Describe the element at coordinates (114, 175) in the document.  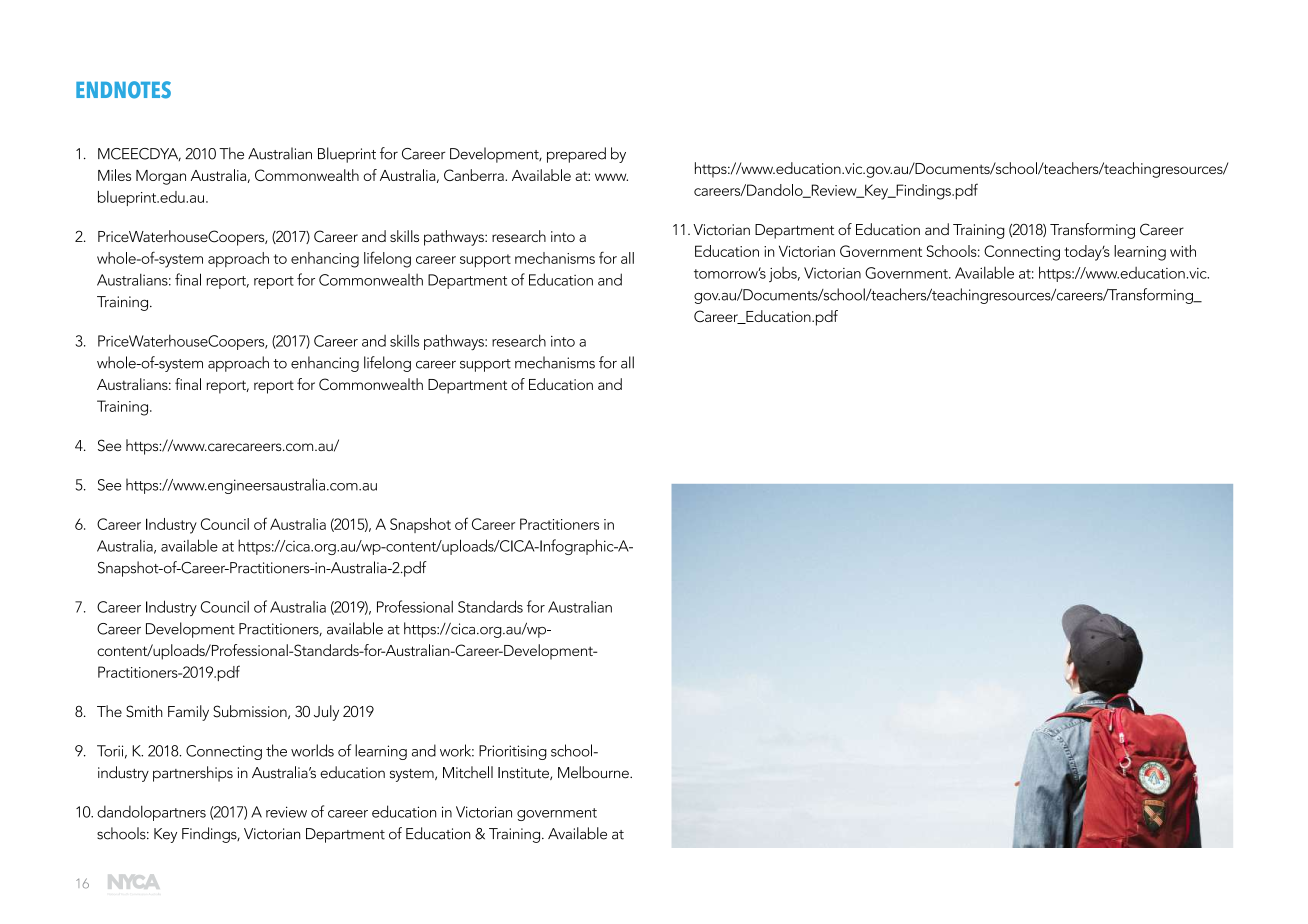
I see `Miles` at that location.
